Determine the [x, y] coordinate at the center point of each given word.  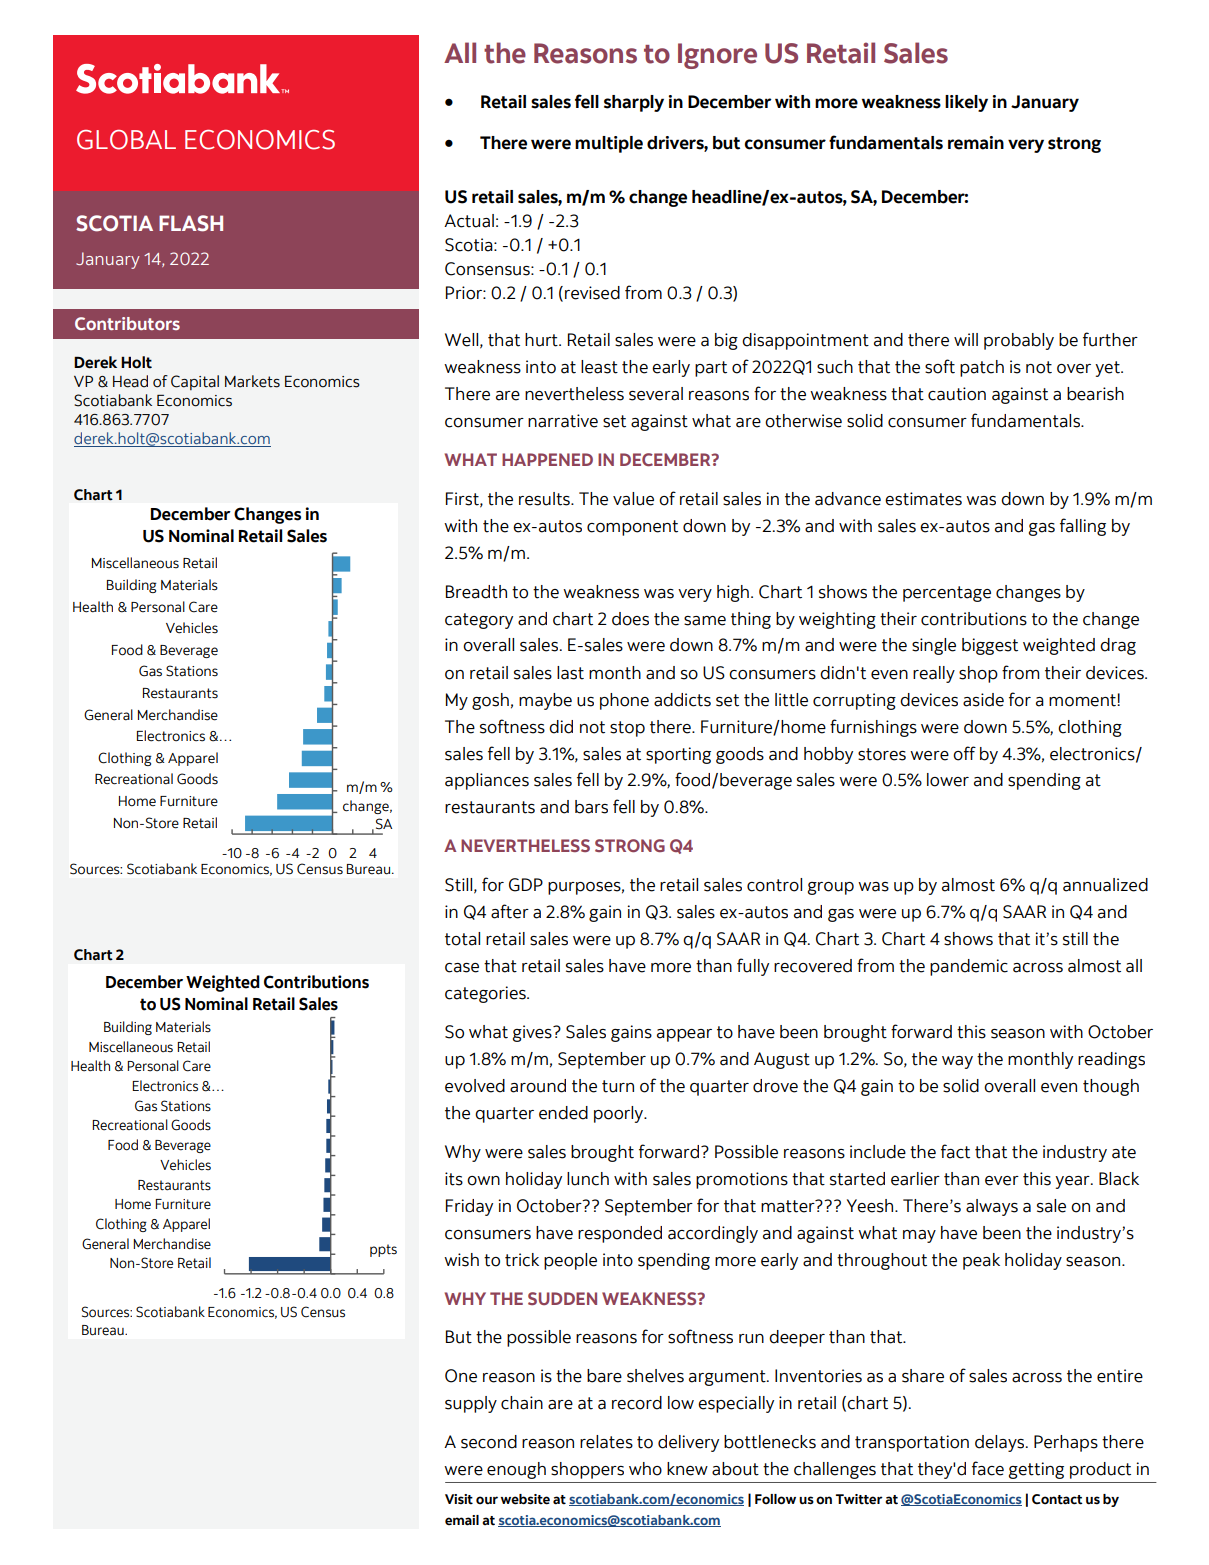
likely [966, 103]
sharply [634, 103]
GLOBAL [126, 140]
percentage [947, 594]
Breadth [476, 592]
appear [684, 1035]
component [632, 528]
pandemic [969, 967]
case [462, 968]
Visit [459, 1499]
